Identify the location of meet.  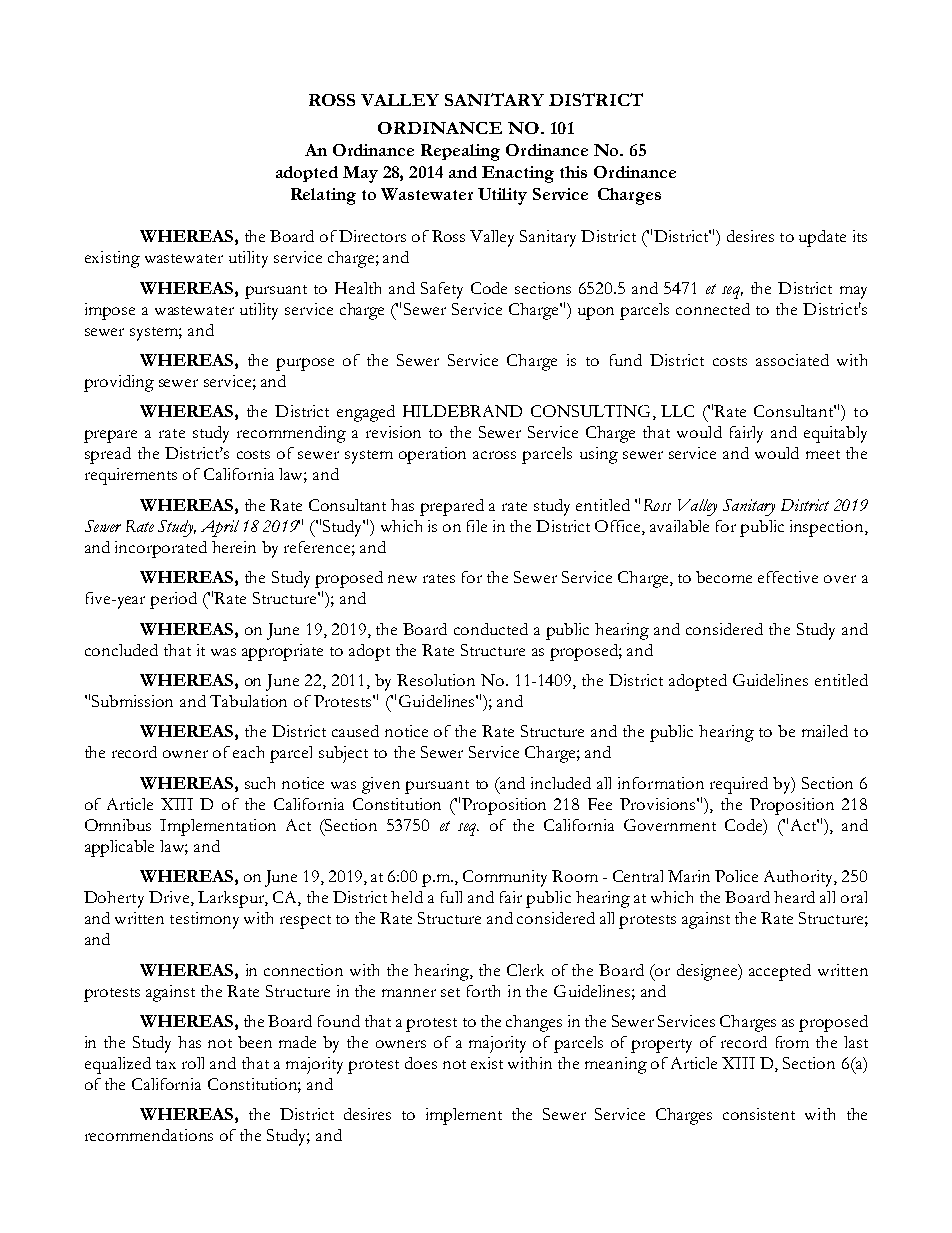
(823, 454).
